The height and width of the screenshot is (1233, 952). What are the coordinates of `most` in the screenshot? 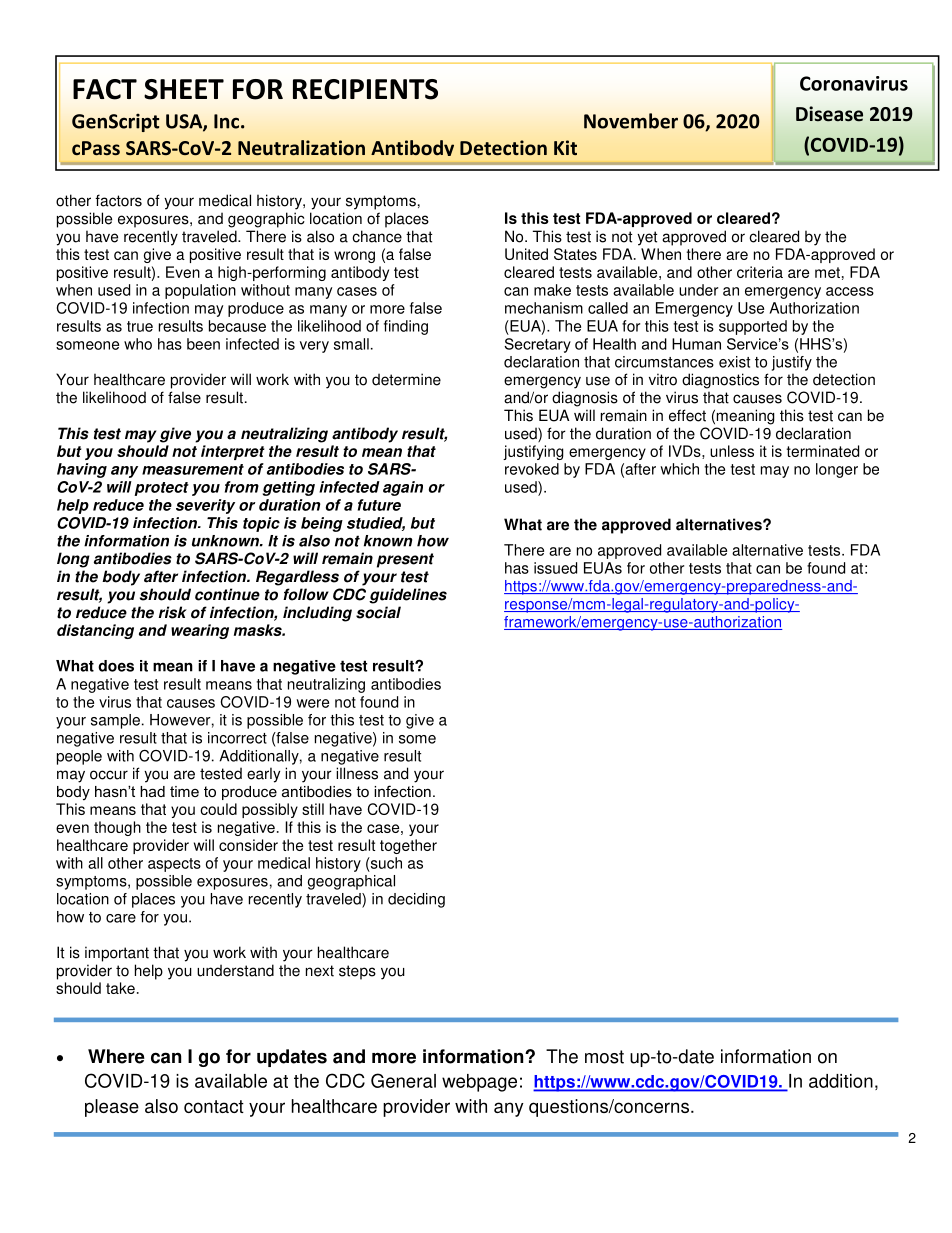 It's located at (604, 1057).
